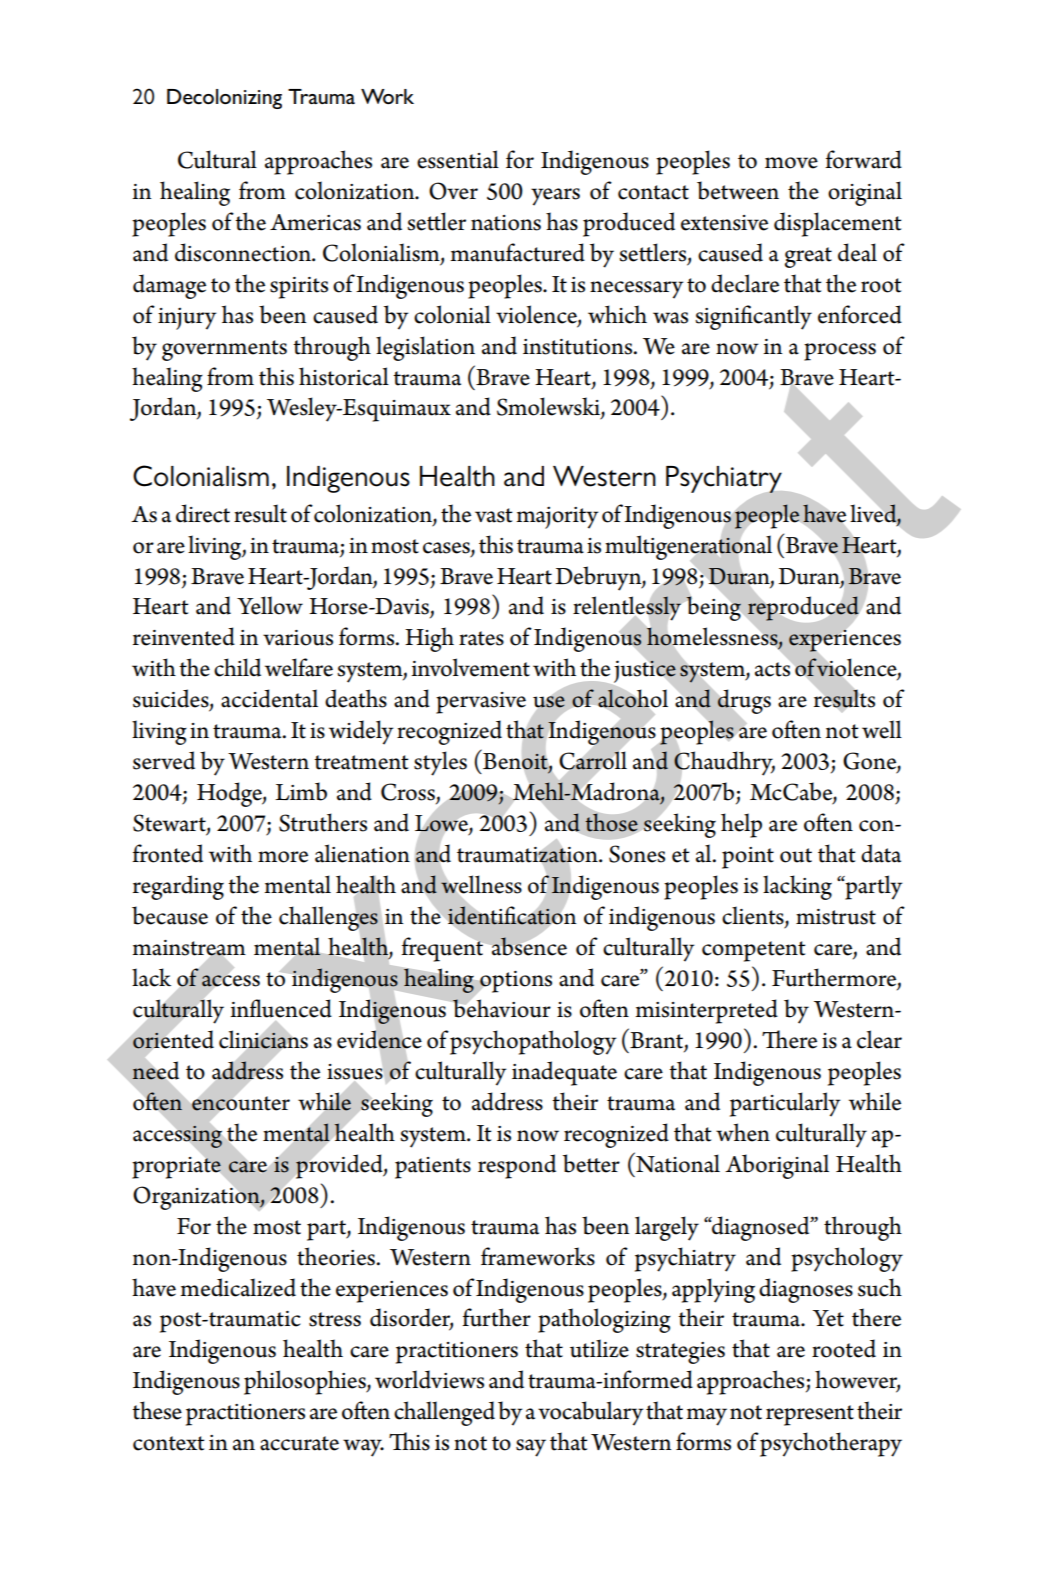 Image resolution: width=1061 pixels, height=1592 pixels. What do you see at coordinates (315, 222) in the screenshot?
I see `Americas` at bounding box center [315, 222].
